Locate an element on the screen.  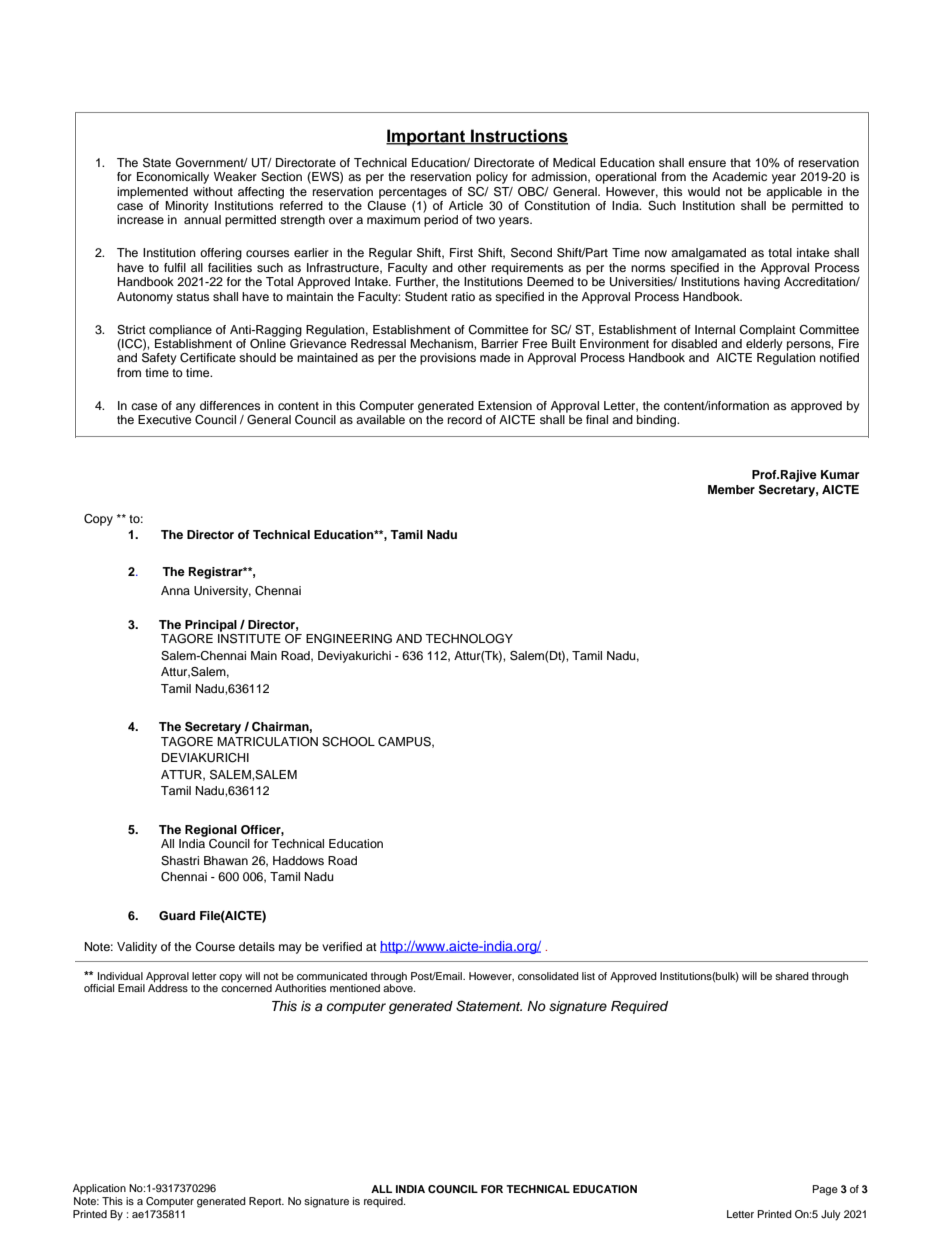
Economically is located at coordinates (173, 178).
